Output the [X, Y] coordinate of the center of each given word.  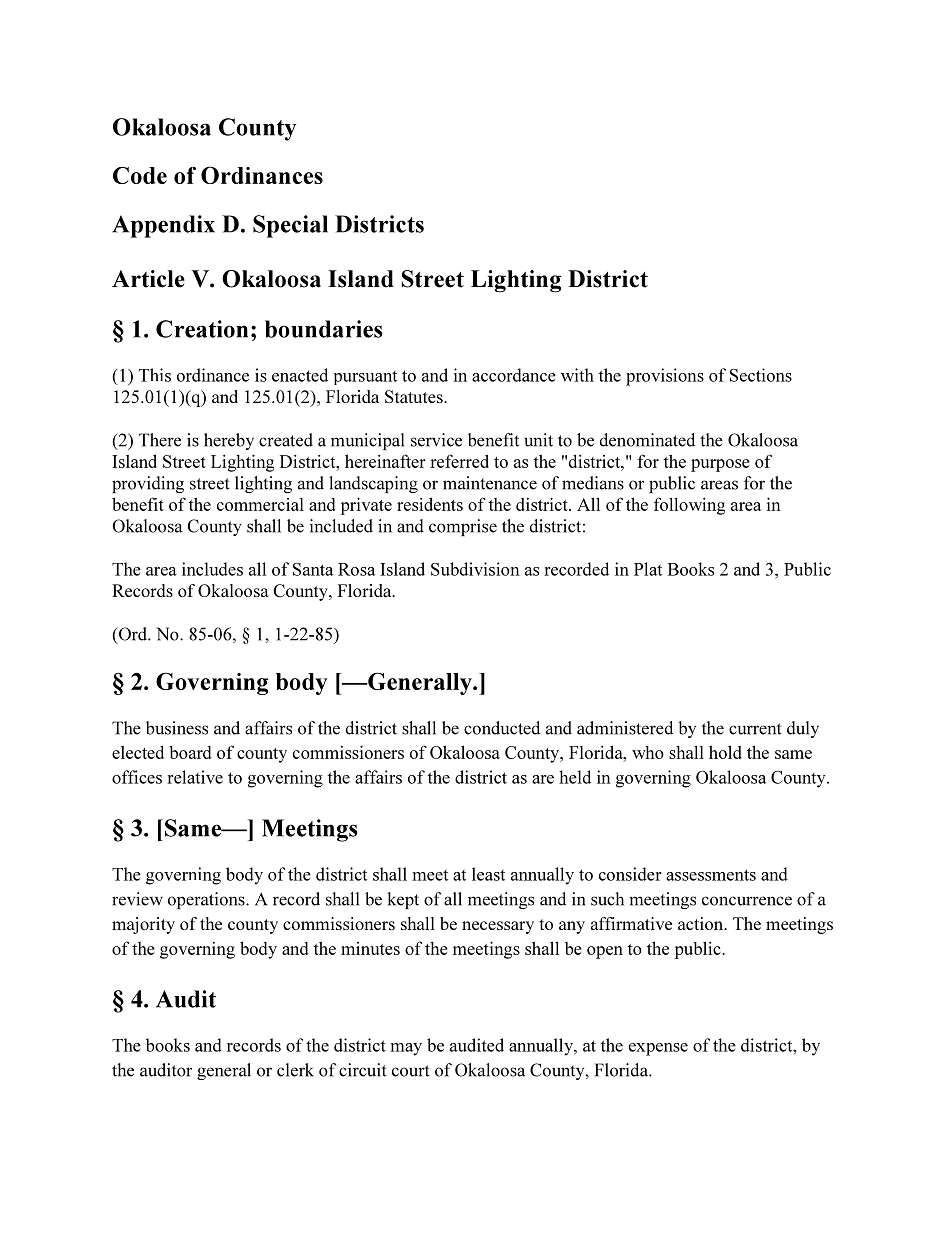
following [689, 506]
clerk [295, 1070]
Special [290, 226]
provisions [665, 377]
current [755, 729]
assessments [711, 875]
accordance [514, 375]
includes [212, 569]
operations [207, 900]
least [488, 874]
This [155, 375]
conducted [502, 728]
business [177, 728]
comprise [463, 527]
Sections [761, 375]
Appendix [163, 226]
